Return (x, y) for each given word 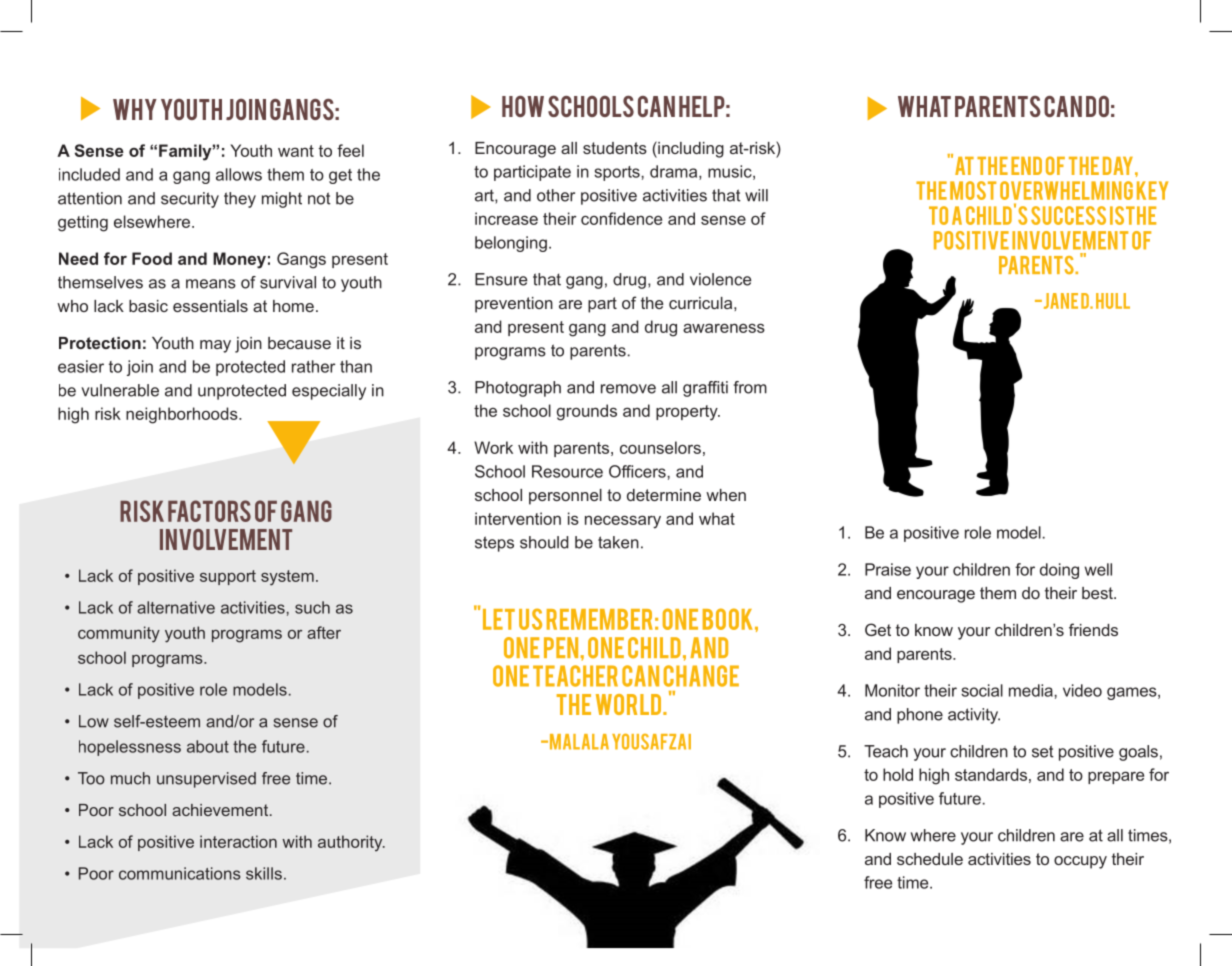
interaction (238, 841)
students (615, 148)
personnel (565, 497)
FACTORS (209, 511)
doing (1059, 571)
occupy (1080, 862)
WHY (135, 109)
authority (351, 843)
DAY (1118, 166)
